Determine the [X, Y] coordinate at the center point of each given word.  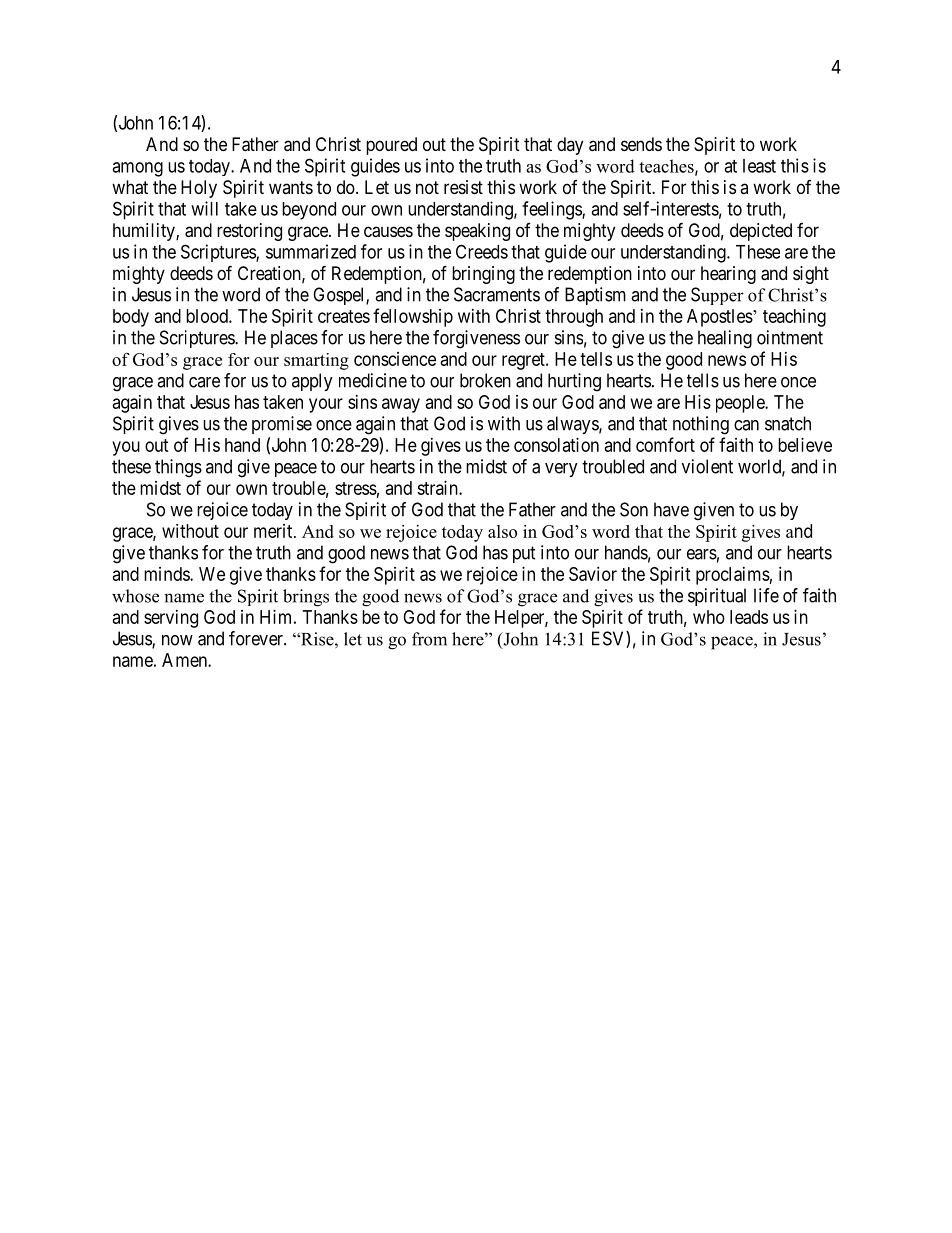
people [741, 404]
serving [171, 619]
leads [749, 617]
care [204, 382]
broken [485, 380]
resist [463, 187]
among [137, 169]
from [429, 639]
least [759, 166]
